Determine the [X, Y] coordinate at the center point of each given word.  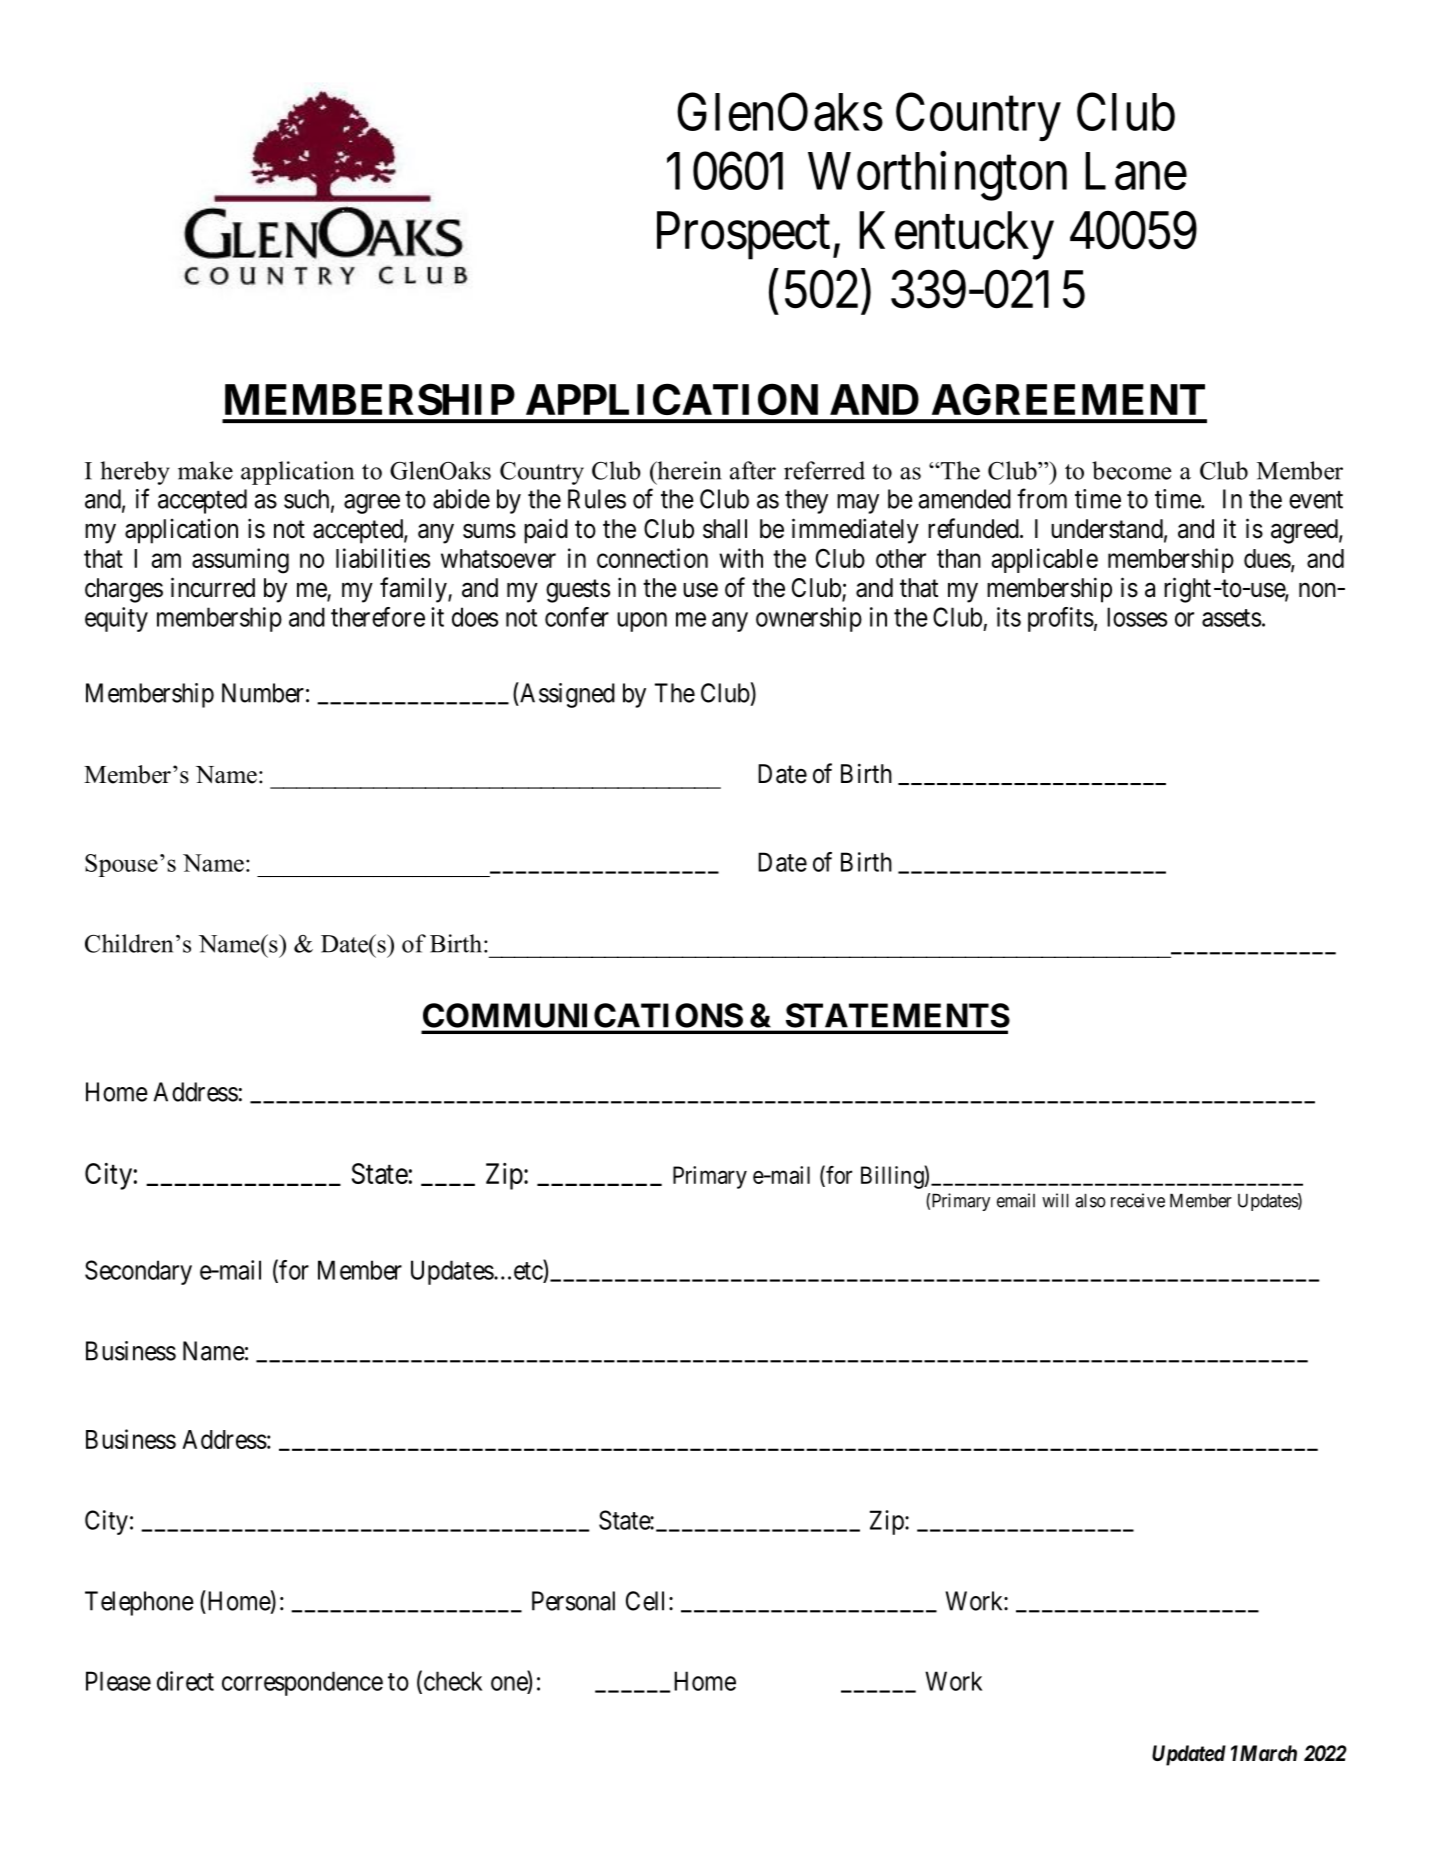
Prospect [743, 236]
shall [725, 529]
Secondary [138, 1272]
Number [263, 693]
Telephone [139, 1603]
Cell [645, 1601]
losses [1137, 617]
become [1131, 470]
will [1055, 1200]
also [1090, 1200]
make [205, 470]
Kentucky [956, 235]
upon [642, 622]
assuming [240, 561]
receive [1138, 1200]
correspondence [302, 1683]
